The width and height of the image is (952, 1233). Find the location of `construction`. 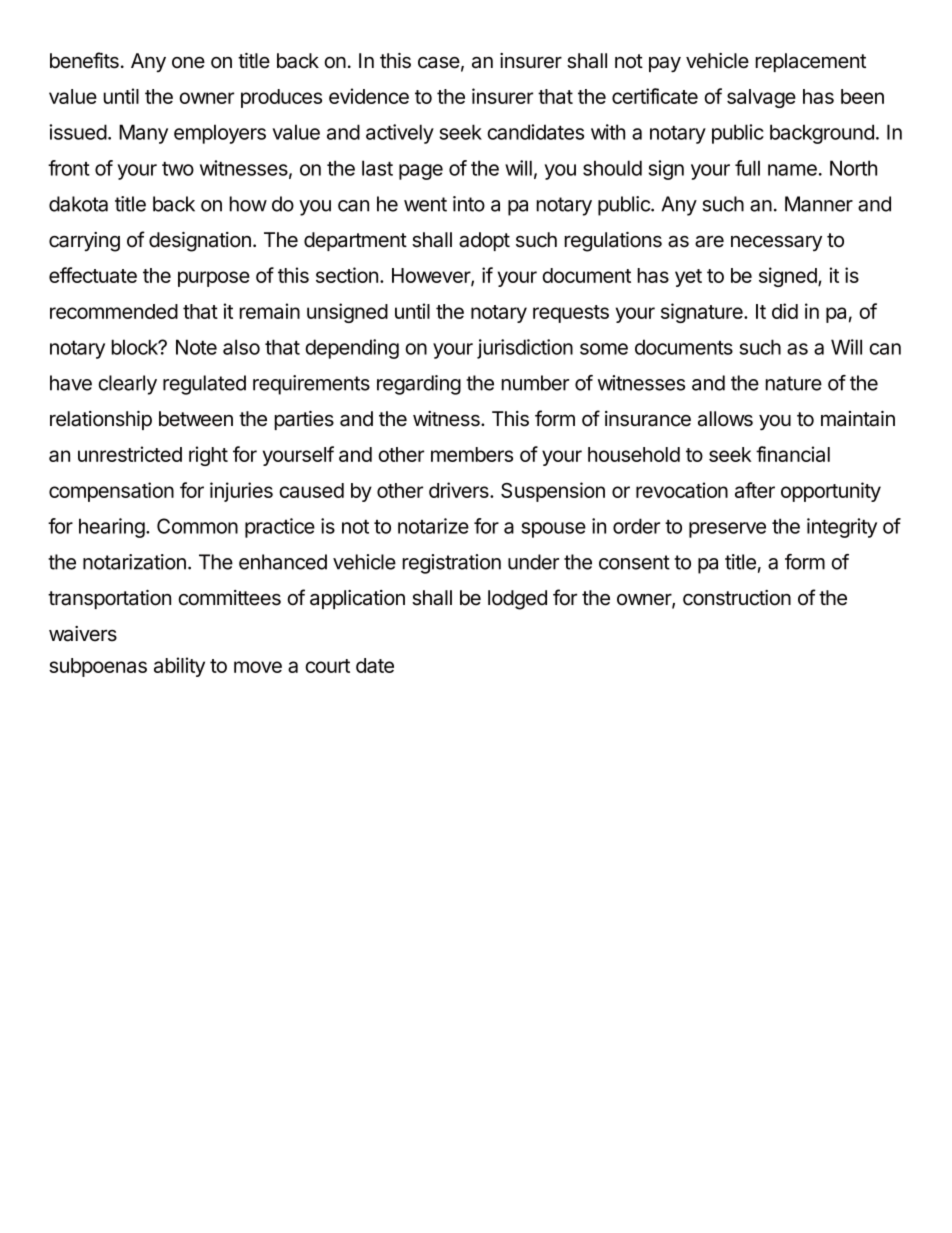

construction is located at coordinates (737, 598).
